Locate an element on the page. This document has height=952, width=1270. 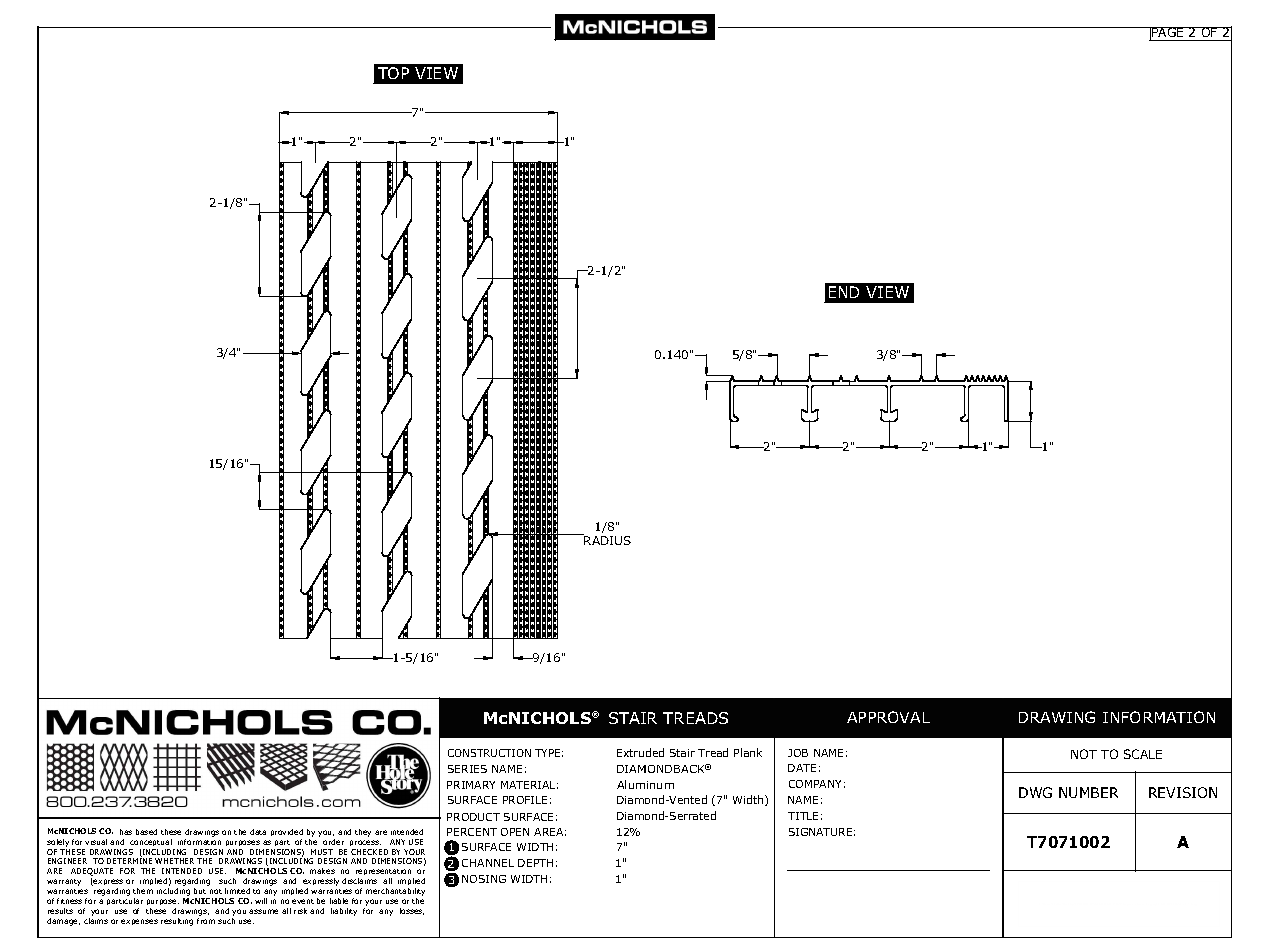
APPROVAL is located at coordinates (888, 717).
